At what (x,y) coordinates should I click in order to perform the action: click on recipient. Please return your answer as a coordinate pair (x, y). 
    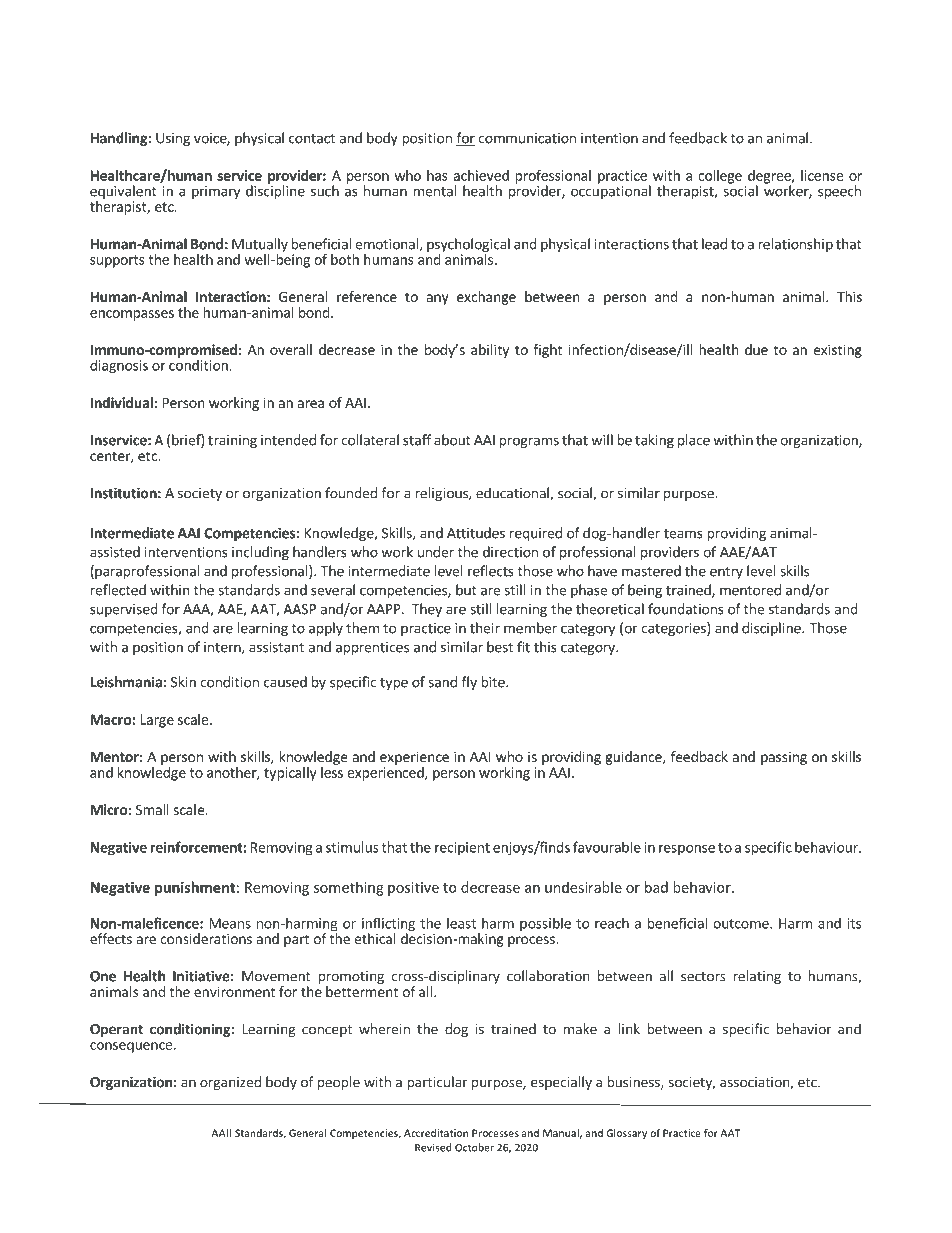
    Looking at the image, I should click on (462, 849).
